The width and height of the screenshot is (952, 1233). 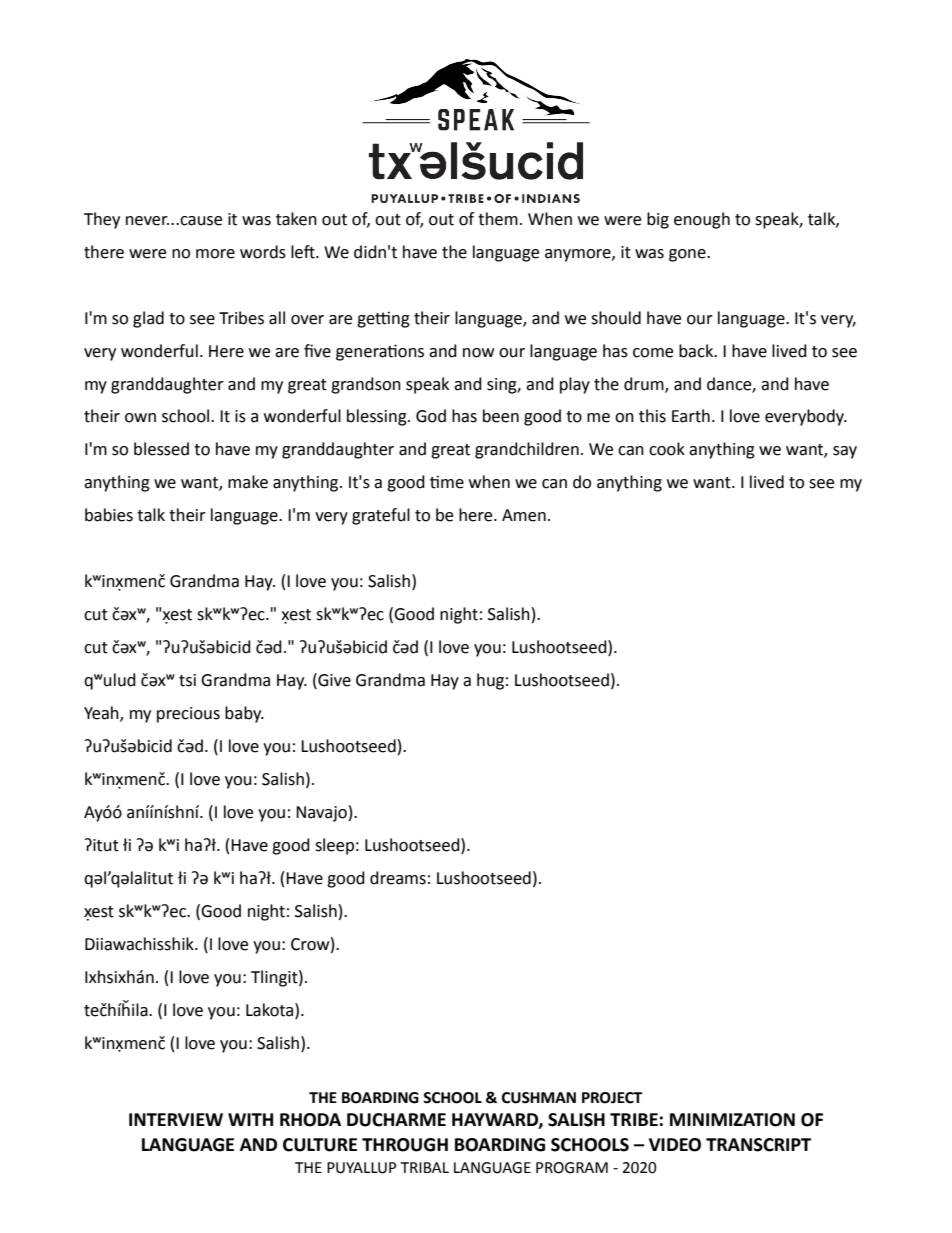 What do you see at coordinates (845, 452) in the screenshot?
I see `say` at bounding box center [845, 452].
